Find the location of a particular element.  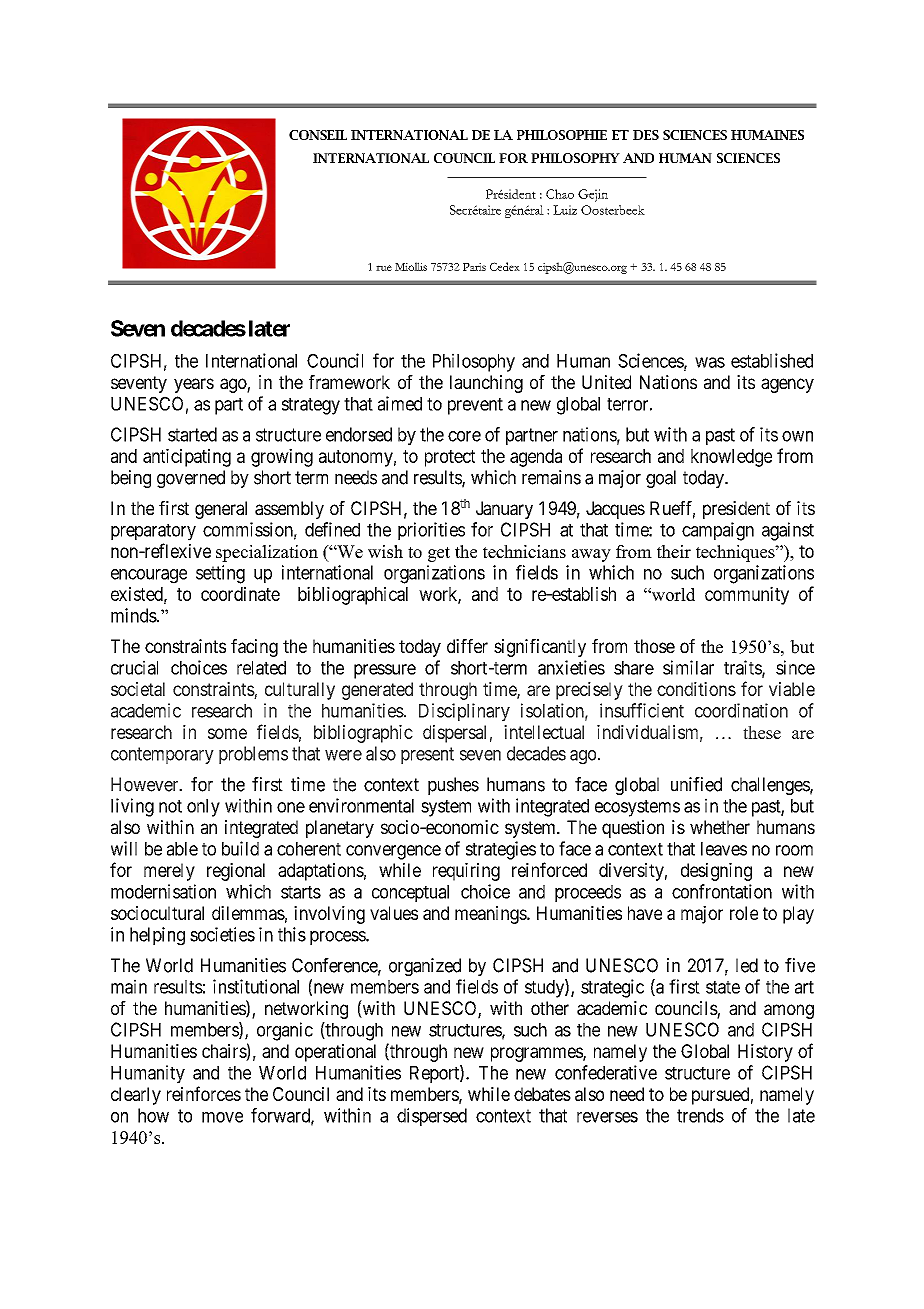

pushes is located at coordinates (453, 786).
